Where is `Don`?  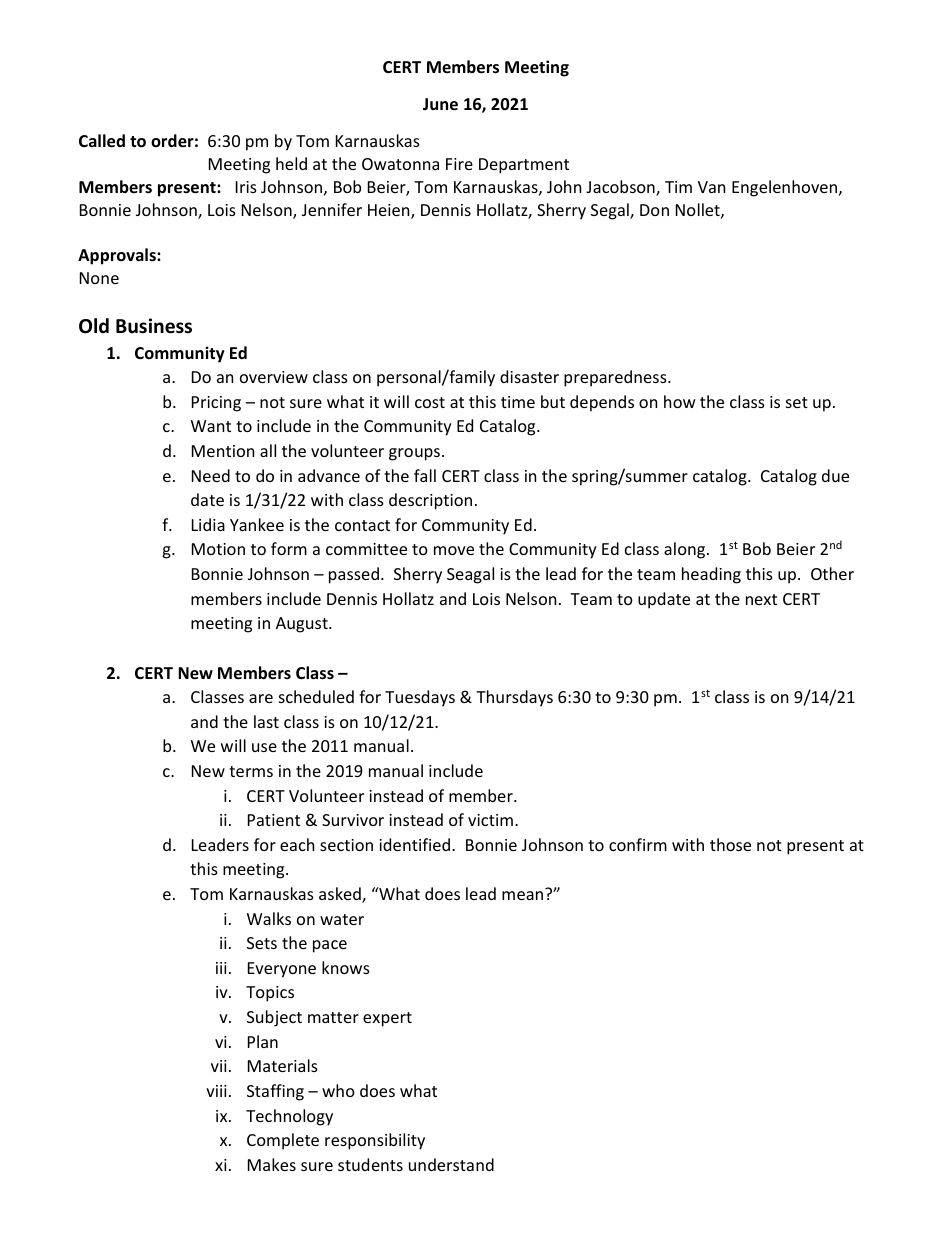
Don is located at coordinates (654, 210).
